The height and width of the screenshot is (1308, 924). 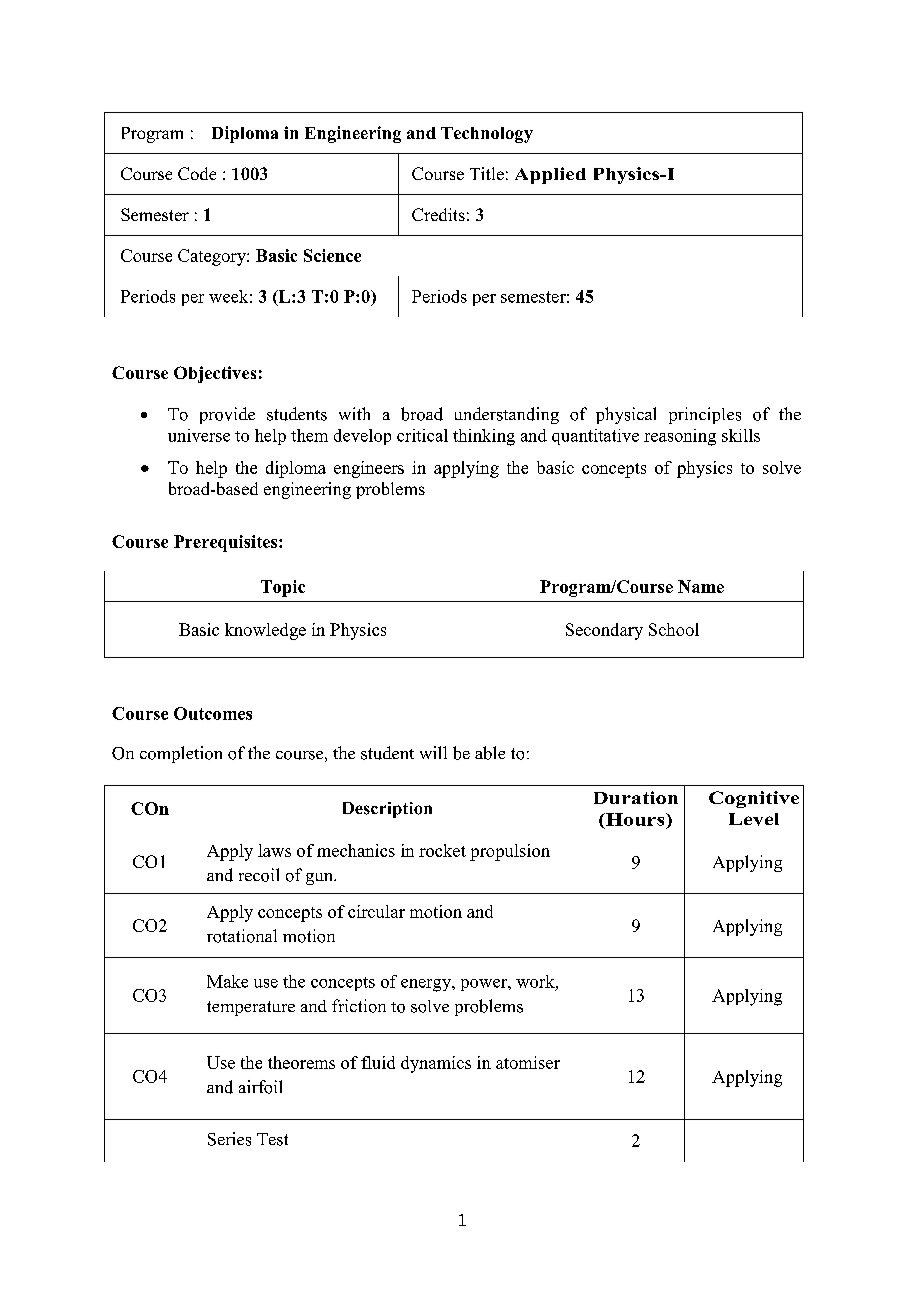 What do you see at coordinates (705, 415) in the screenshot?
I see `principles` at bounding box center [705, 415].
